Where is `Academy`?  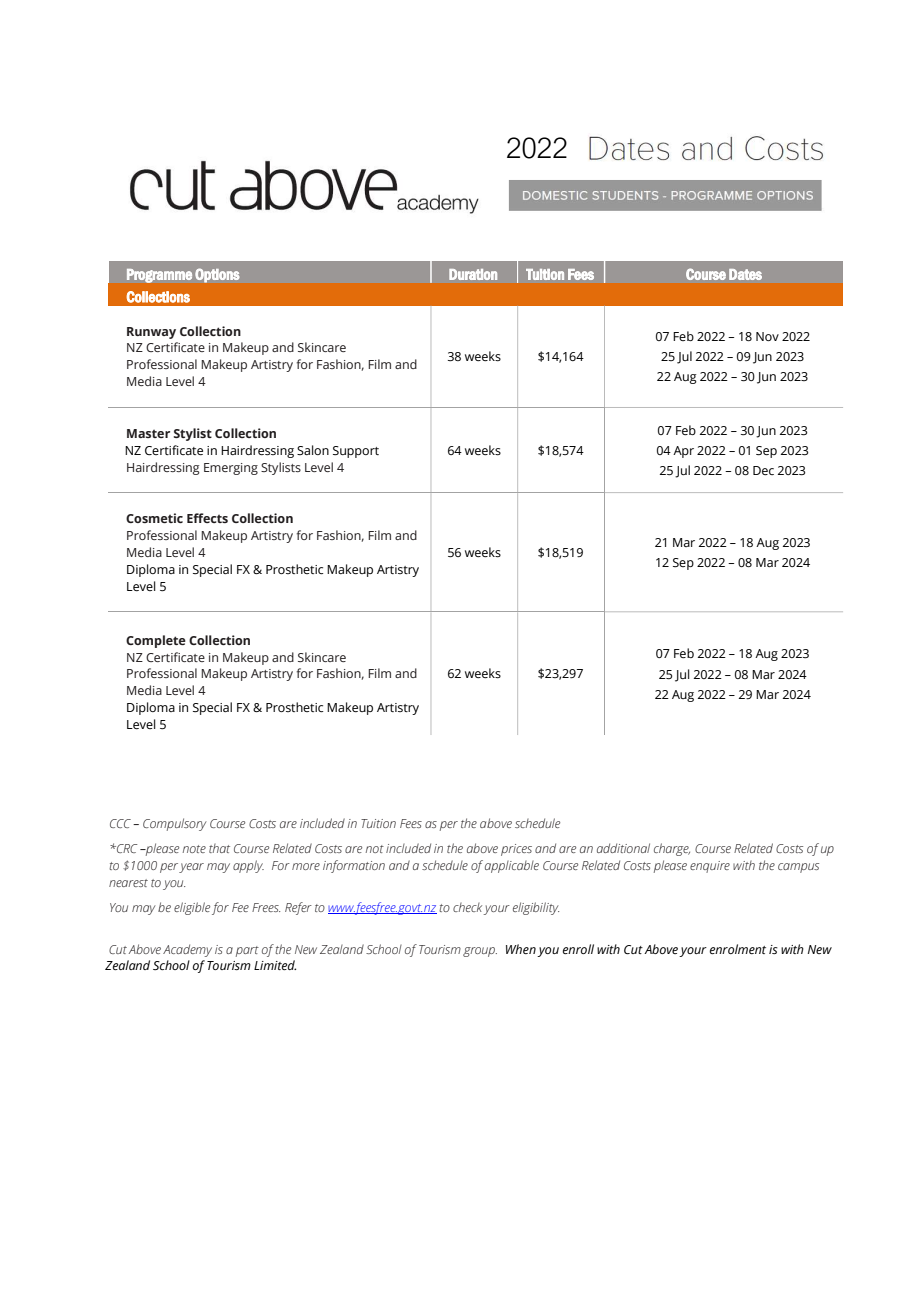 Academy is located at coordinates (187, 950).
